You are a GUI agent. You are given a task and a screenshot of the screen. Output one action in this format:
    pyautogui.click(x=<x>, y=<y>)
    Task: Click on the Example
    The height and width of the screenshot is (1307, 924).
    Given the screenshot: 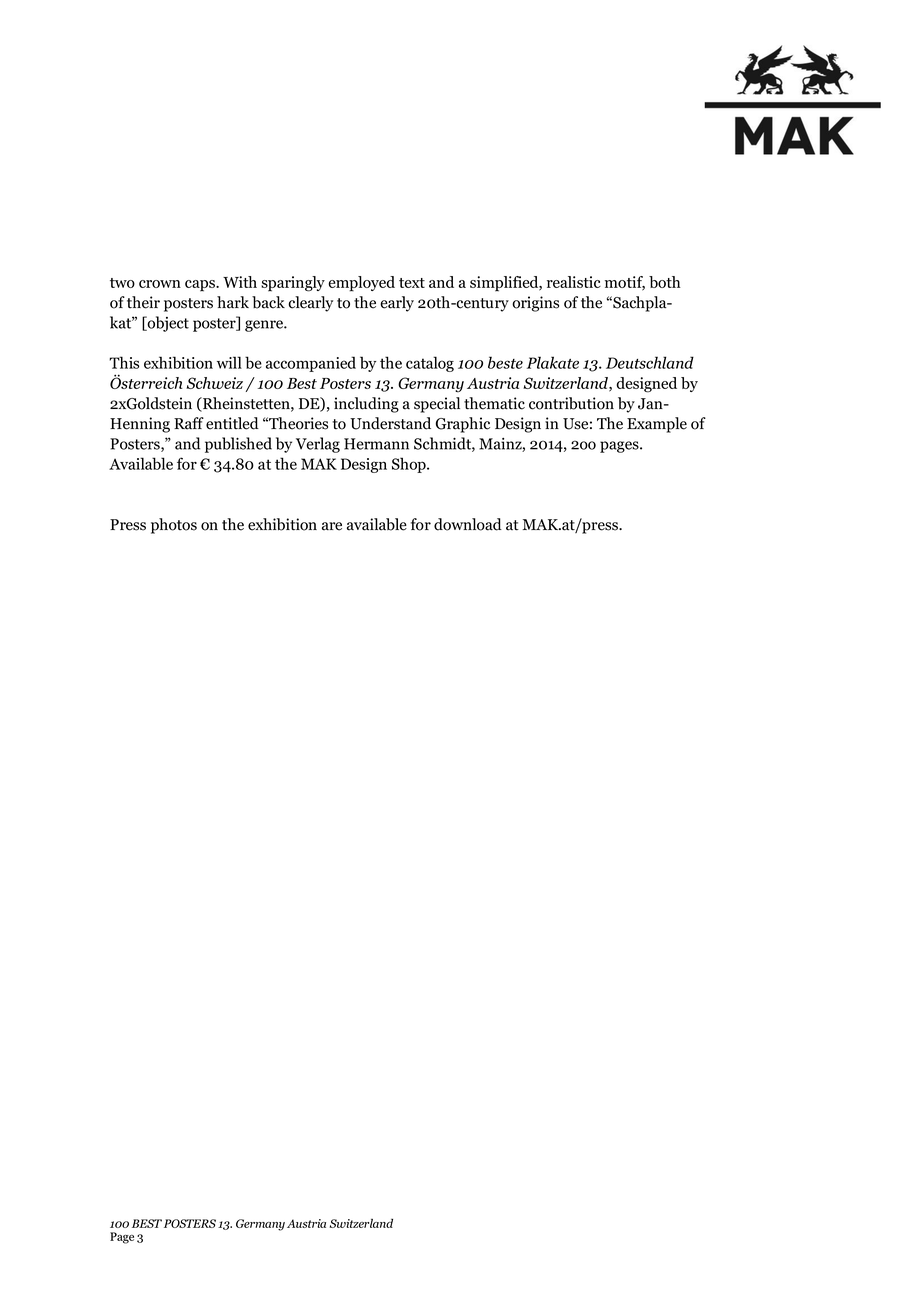 What is the action you would take?
    pyautogui.click(x=657, y=425)
